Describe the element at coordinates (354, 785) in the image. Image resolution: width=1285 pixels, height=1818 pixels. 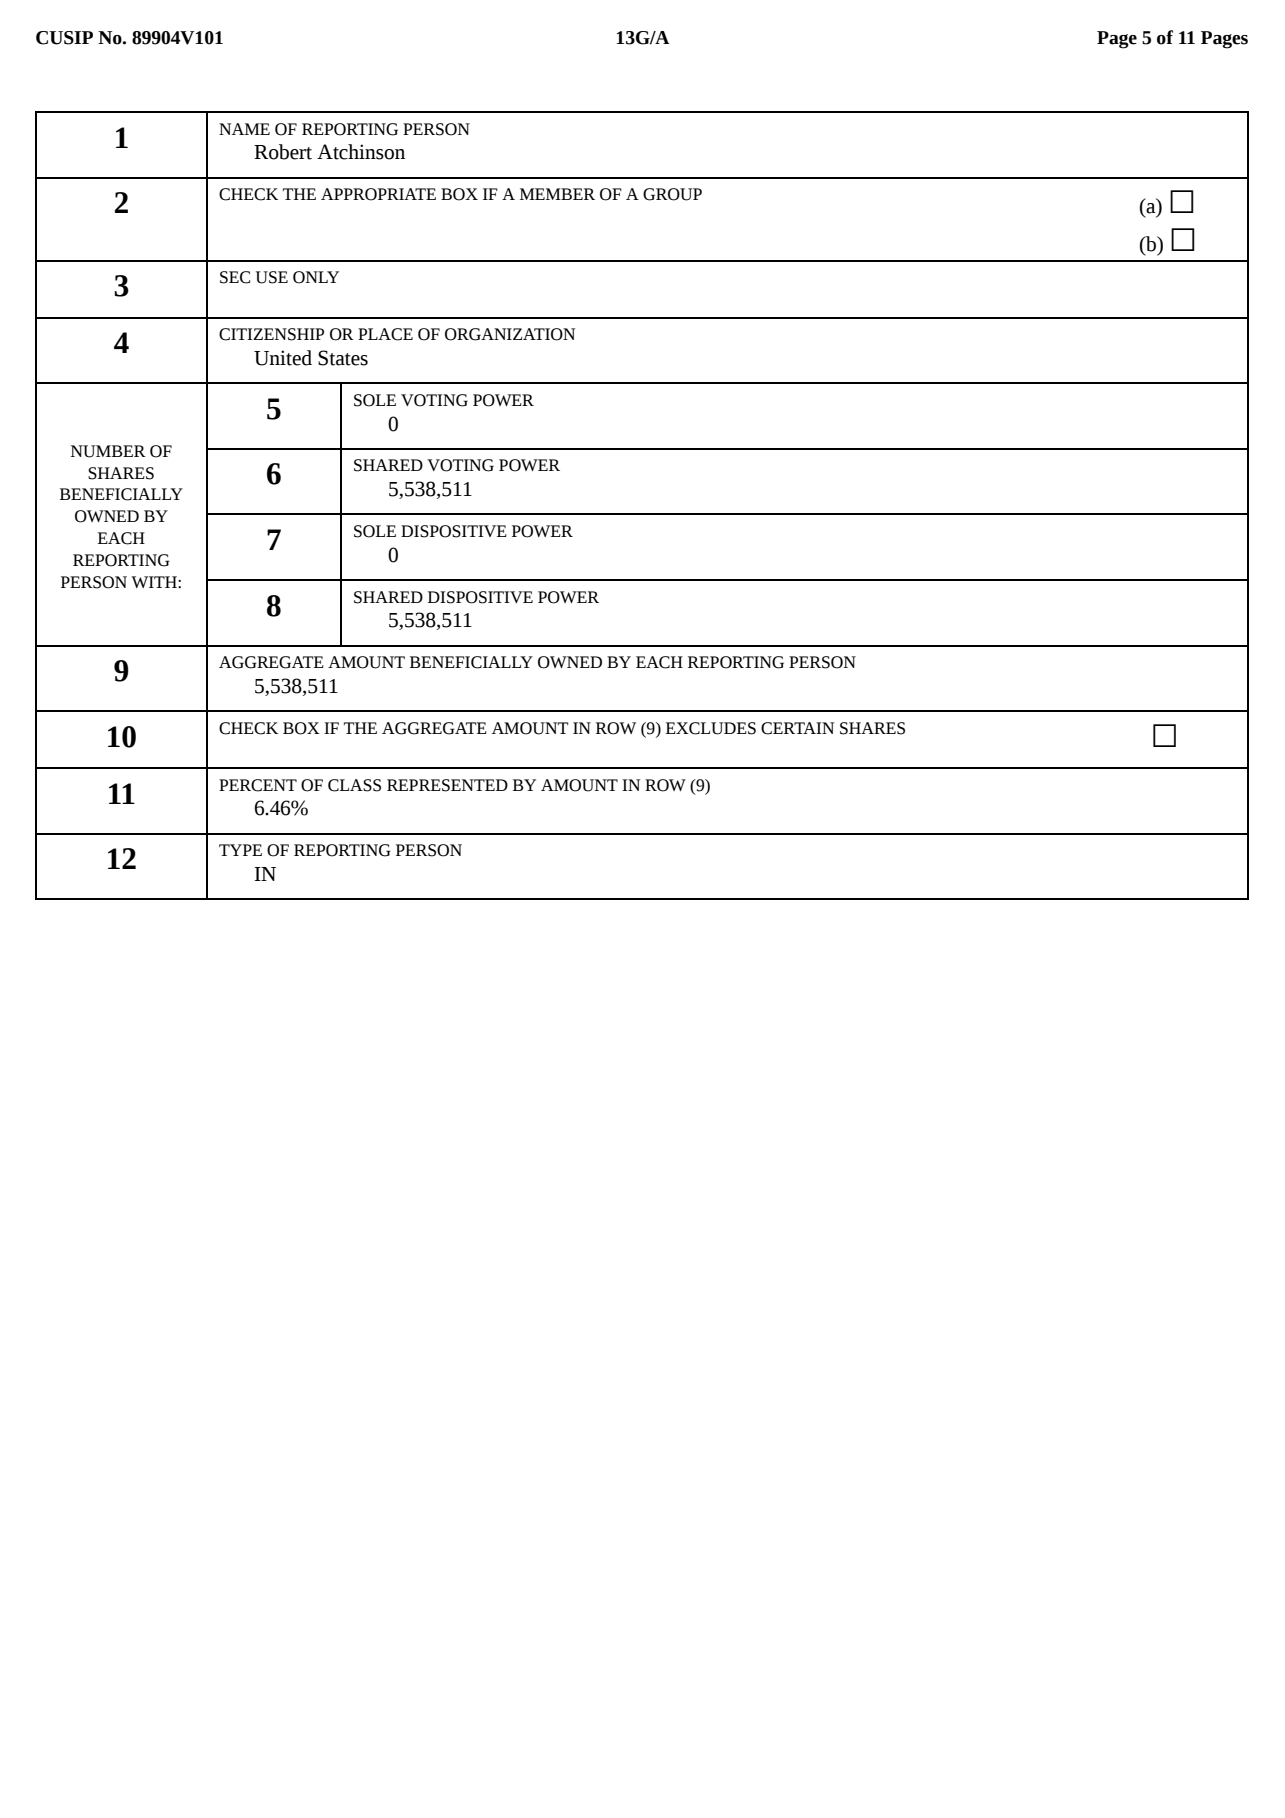
I see `CLASS` at that location.
